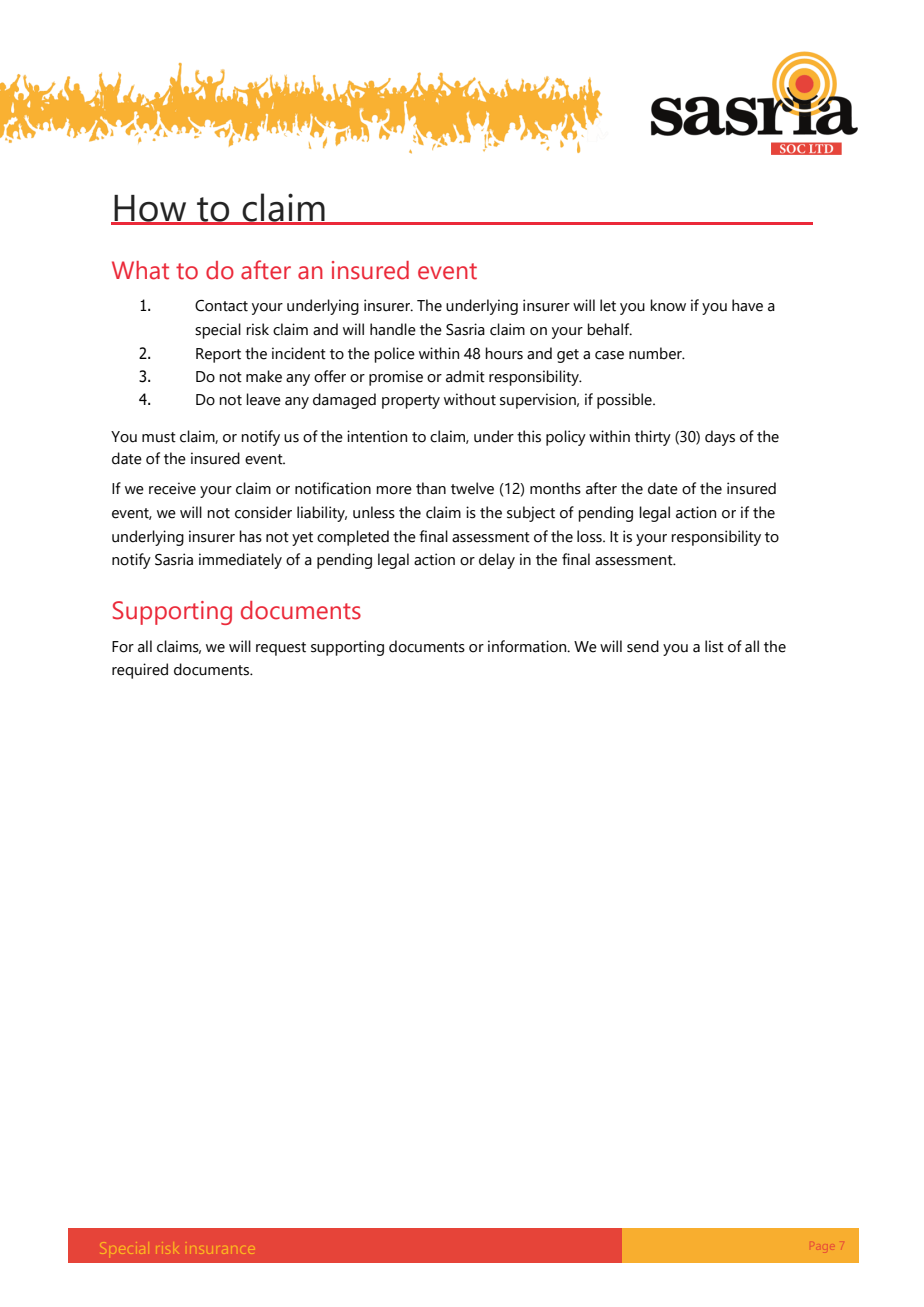 The image size is (924, 1307). Describe the element at coordinates (470, 399) in the image. I see `without` at that location.
